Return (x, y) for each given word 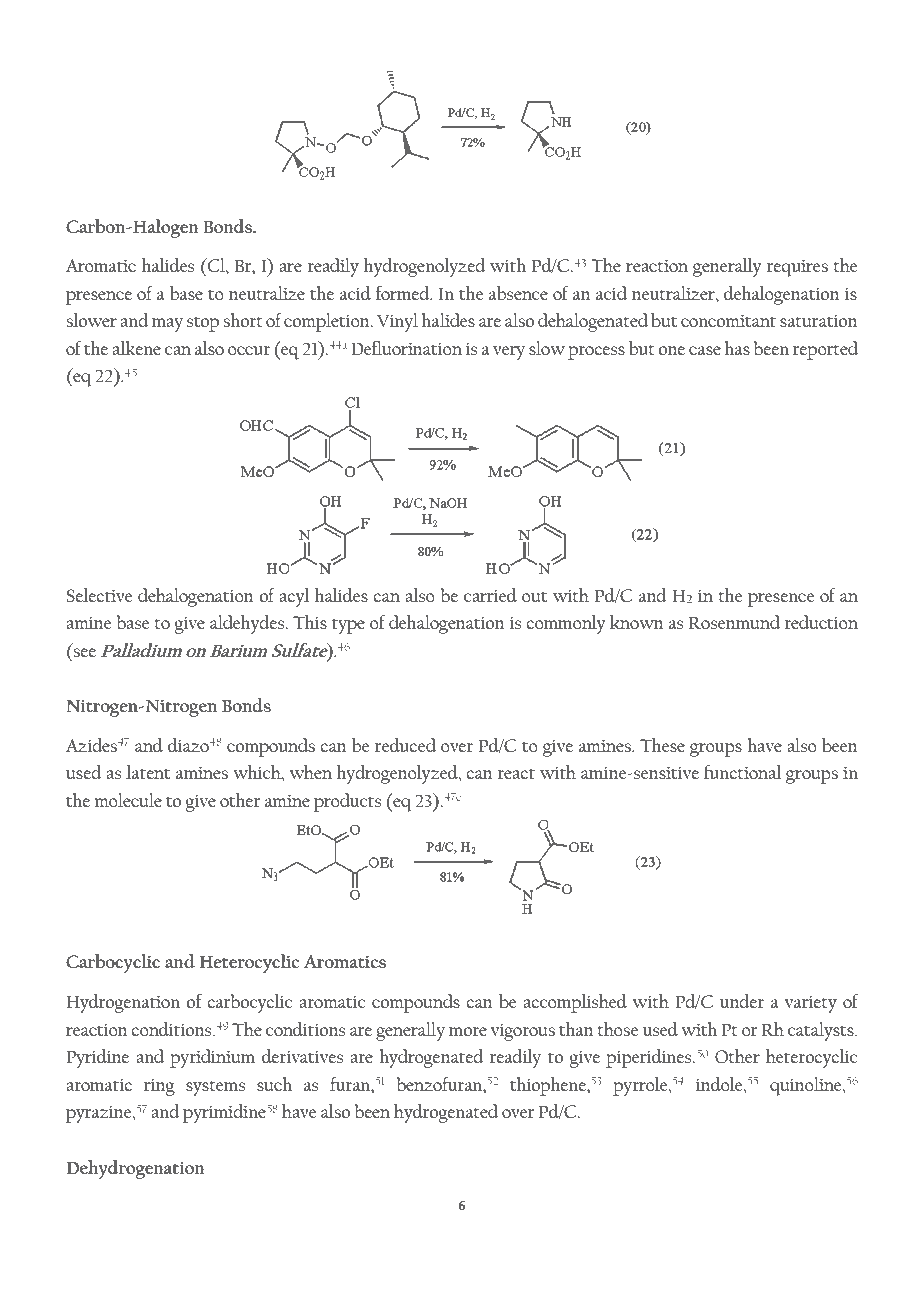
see (84, 652)
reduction (821, 622)
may (167, 325)
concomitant (728, 321)
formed (404, 293)
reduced (405, 745)
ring (159, 1087)
